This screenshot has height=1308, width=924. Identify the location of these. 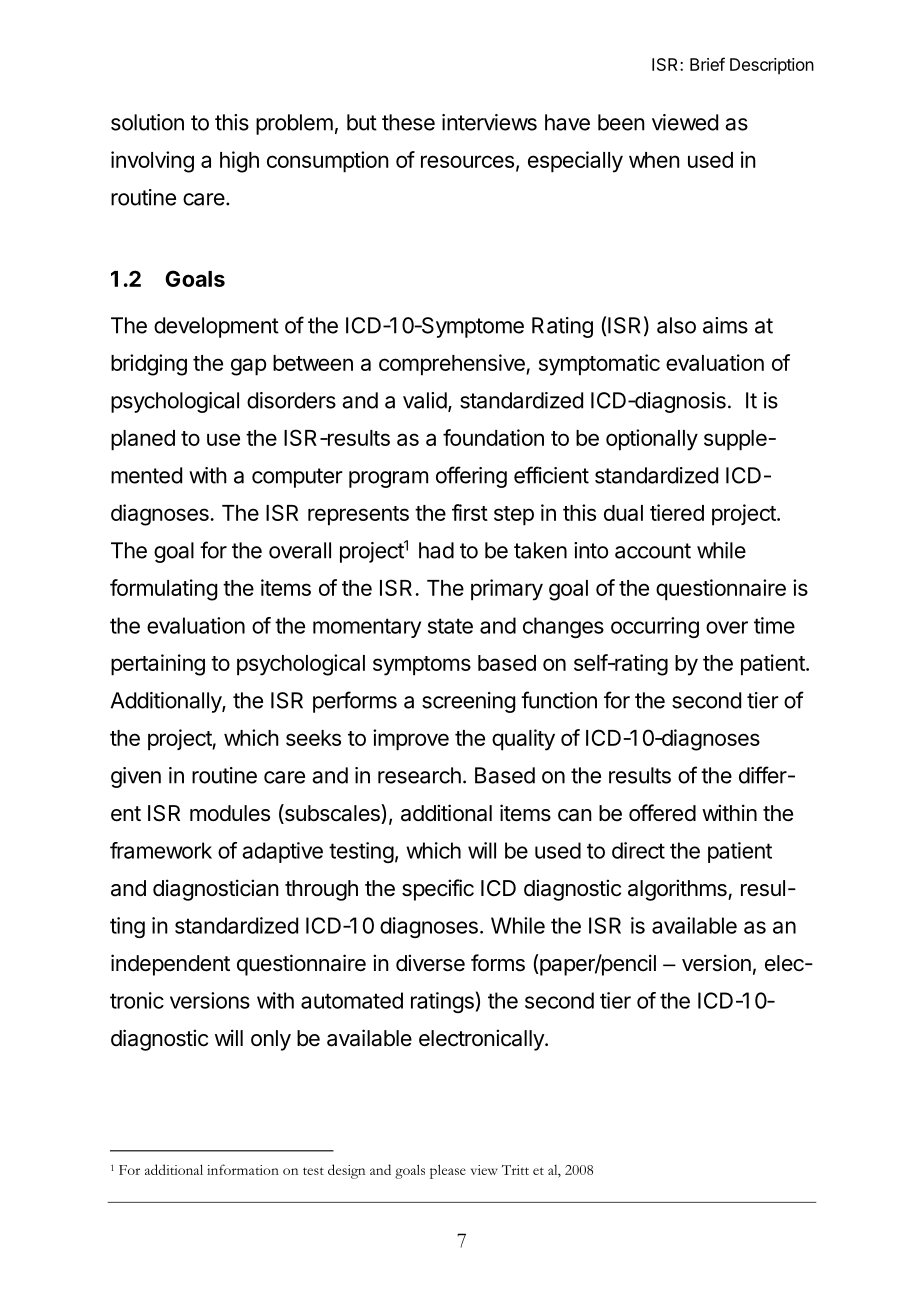
(408, 122).
